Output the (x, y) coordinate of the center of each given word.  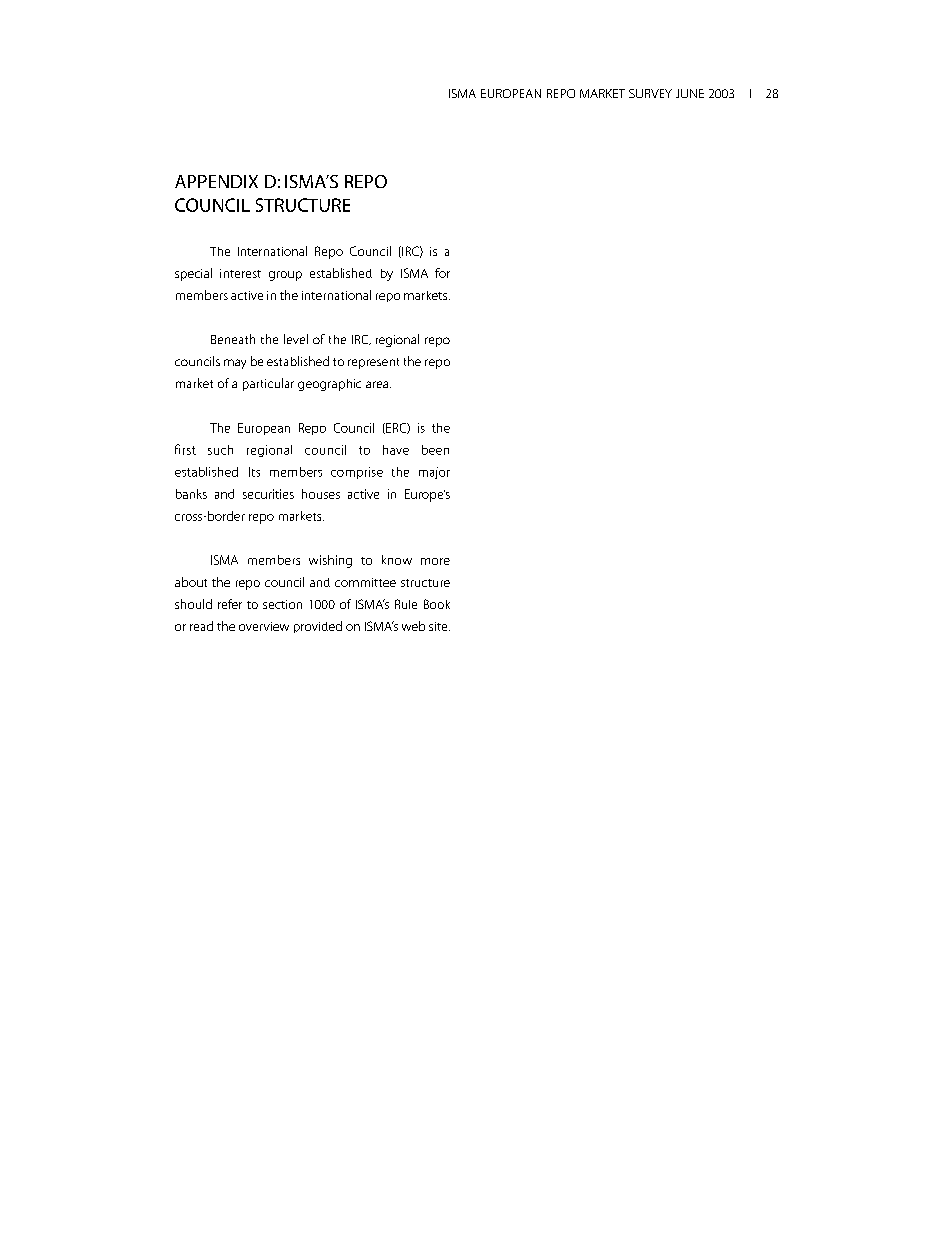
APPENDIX (216, 181)
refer (230, 604)
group (285, 276)
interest (240, 273)
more (435, 561)
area (378, 384)
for (442, 273)
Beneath (233, 339)
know (397, 560)
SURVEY (650, 93)
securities (268, 494)
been (435, 450)
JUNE (690, 93)
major (434, 473)
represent (373, 363)
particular (268, 384)
